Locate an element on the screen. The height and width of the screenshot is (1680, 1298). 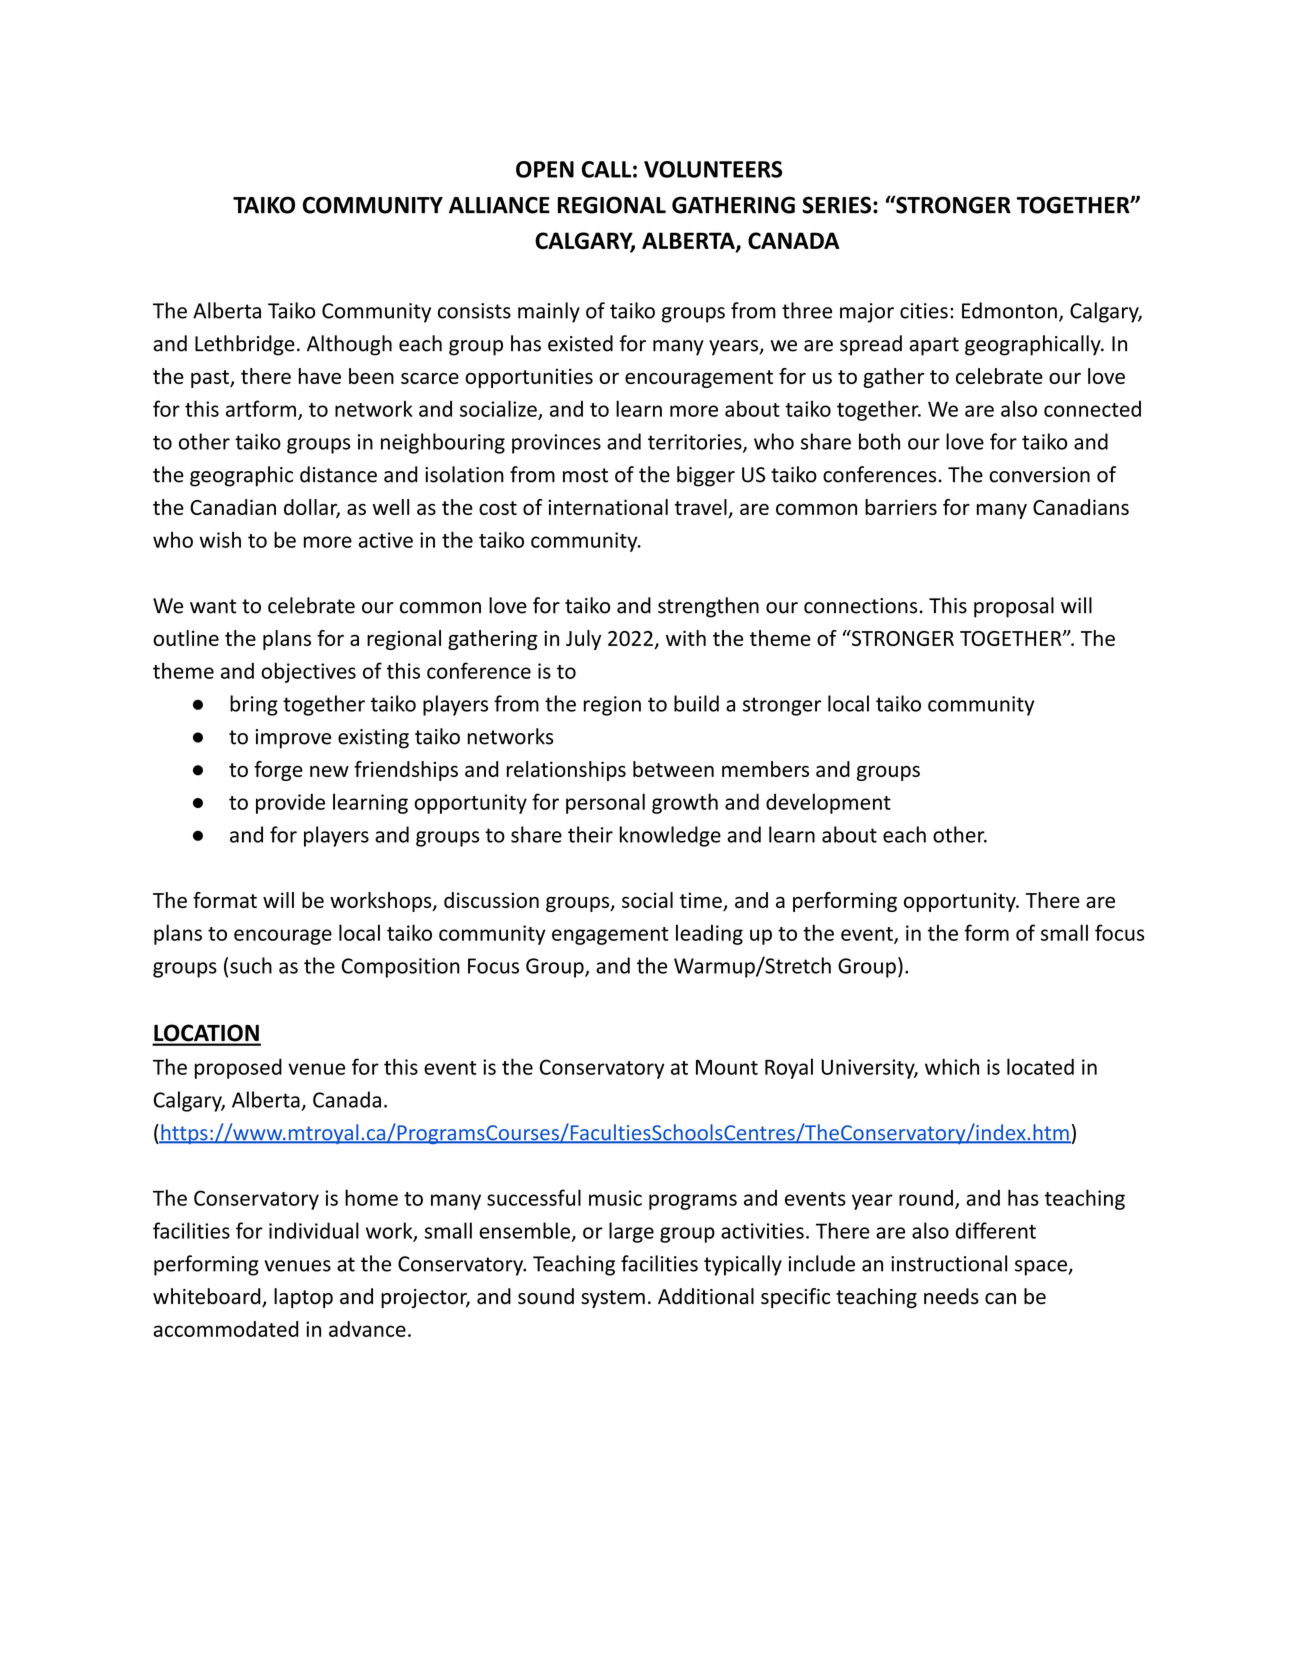
VOLUNTEERS is located at coordinates (713, 169).
